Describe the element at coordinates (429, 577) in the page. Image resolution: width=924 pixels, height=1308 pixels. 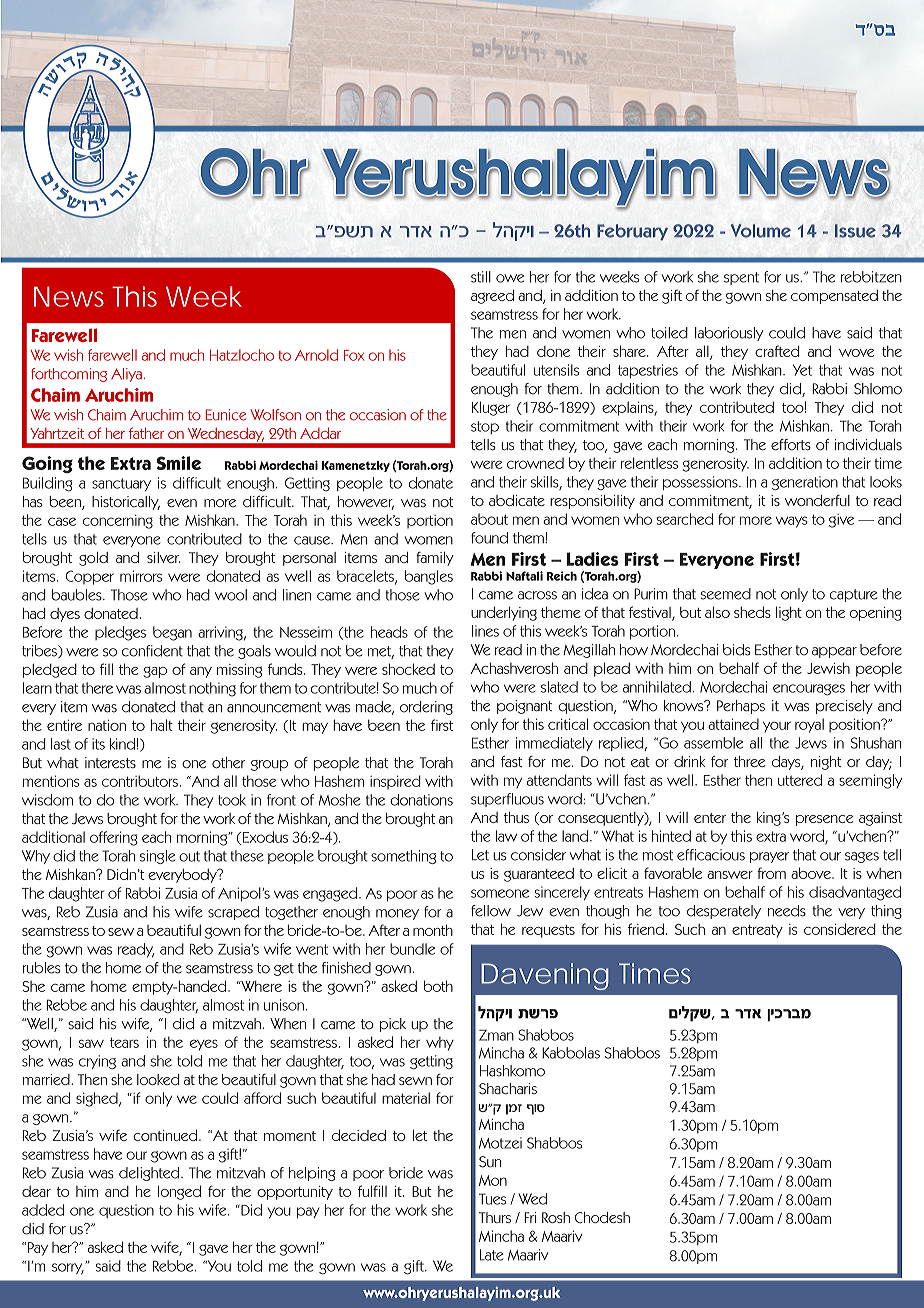
I see `bangles` at that location.
